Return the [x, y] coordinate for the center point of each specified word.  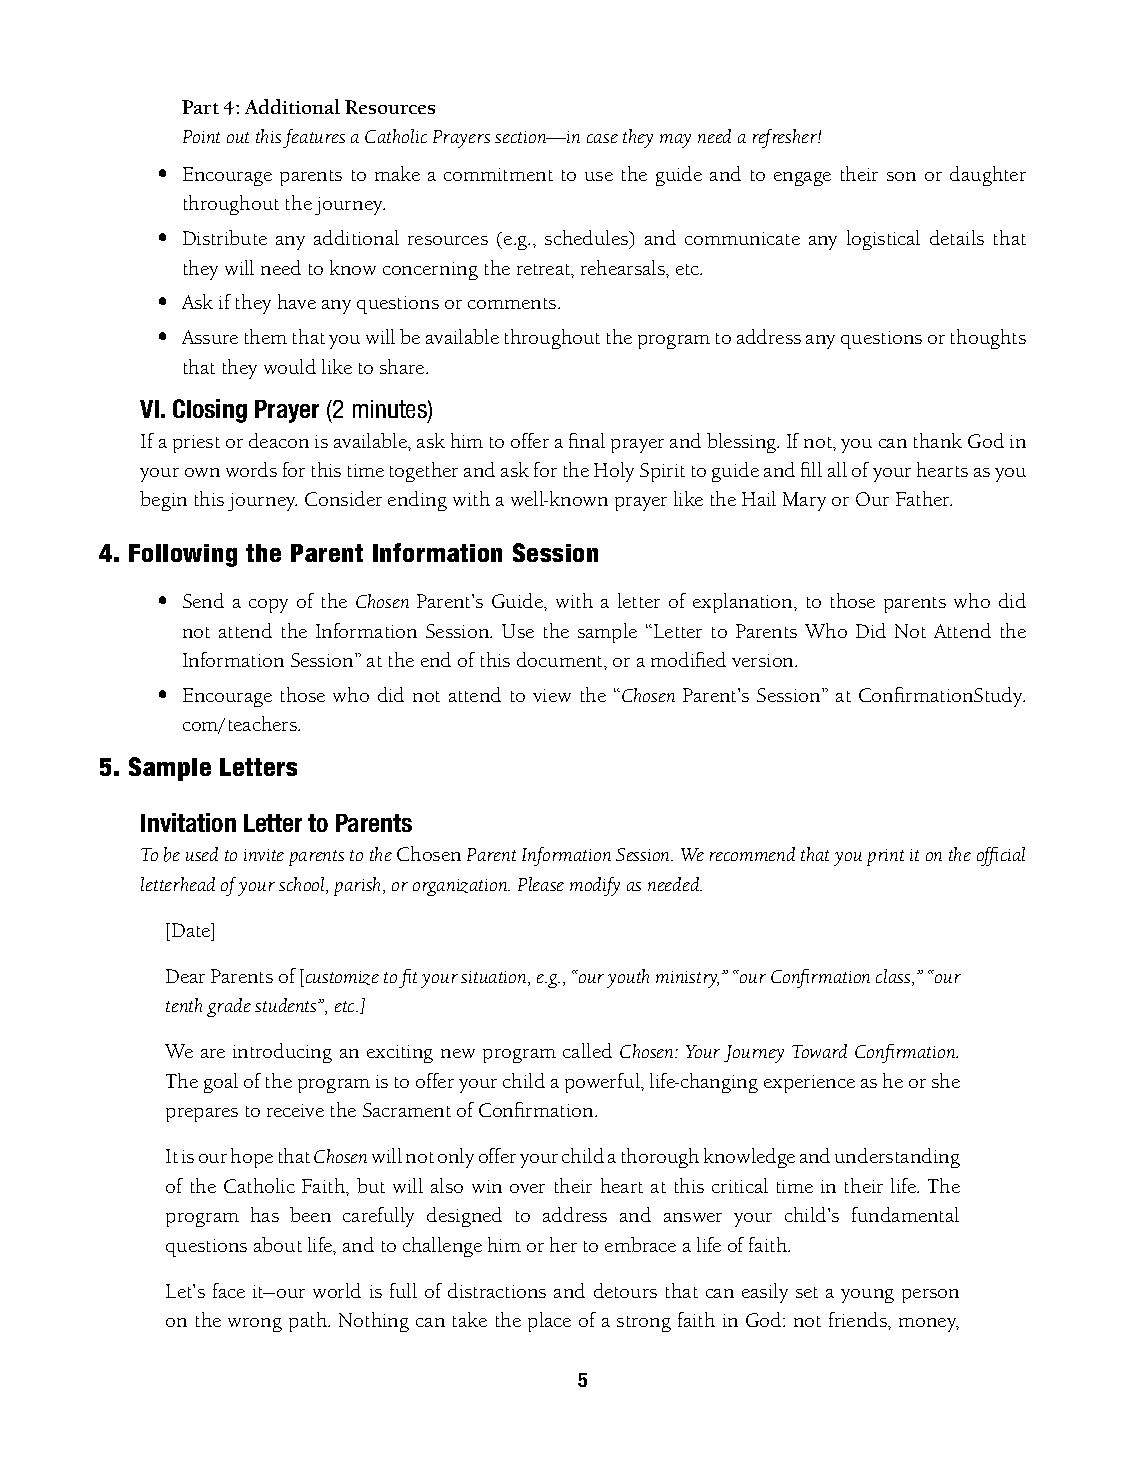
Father [924, 498]
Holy [614, 472]
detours [625, 1290]
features [314, 138]
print [885, 857]
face [229, 1290]
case [602, 138]
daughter [988, 176]
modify [595, 886]
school [303, 885]
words [251, 469]
